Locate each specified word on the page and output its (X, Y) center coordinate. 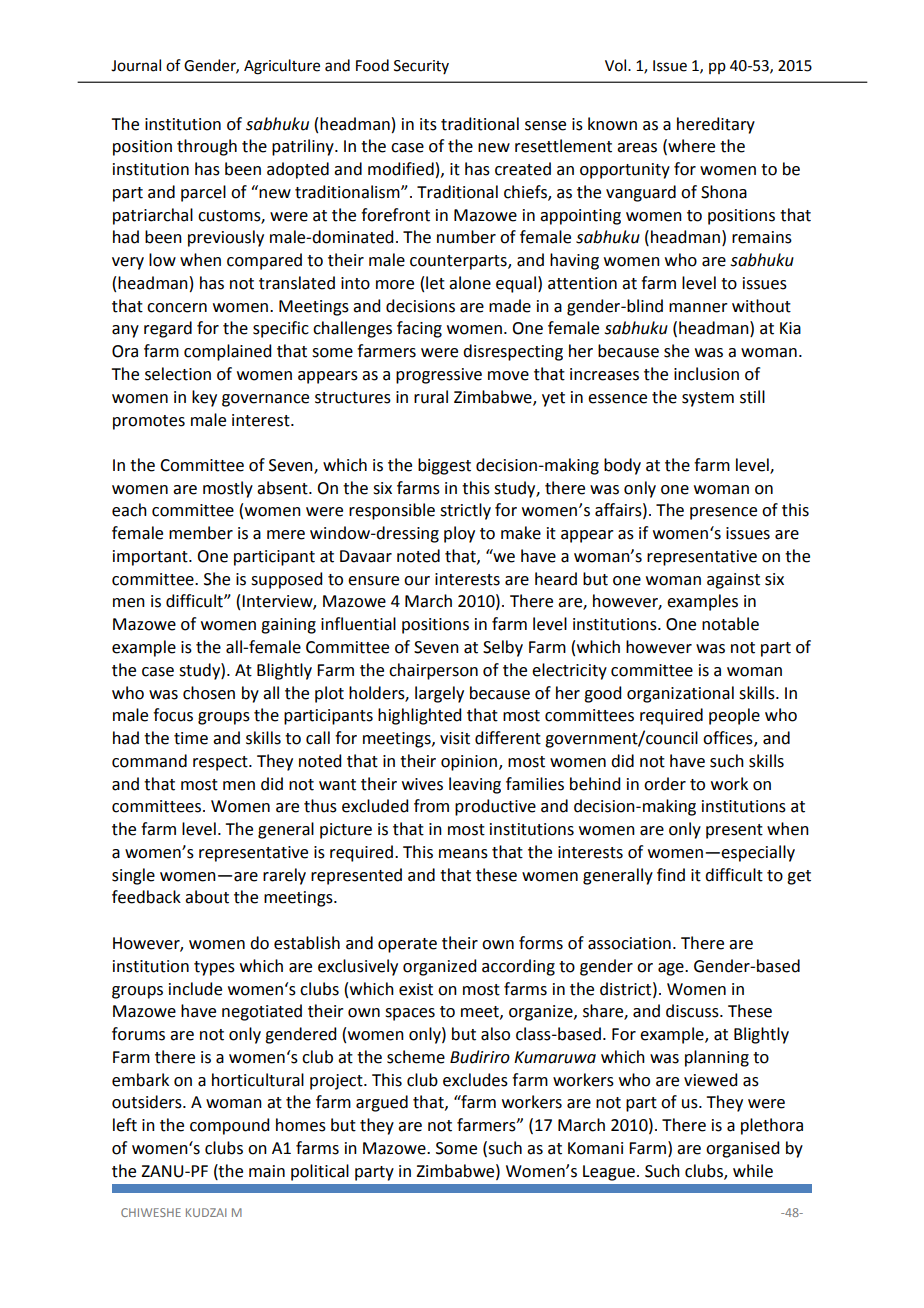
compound (229, 1126)
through (207, 147)
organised (742, 1149)
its (428, 124)
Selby (503, 648)
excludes (475, 1080)
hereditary (716, 125)
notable (730, 624)
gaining (288, 626)
